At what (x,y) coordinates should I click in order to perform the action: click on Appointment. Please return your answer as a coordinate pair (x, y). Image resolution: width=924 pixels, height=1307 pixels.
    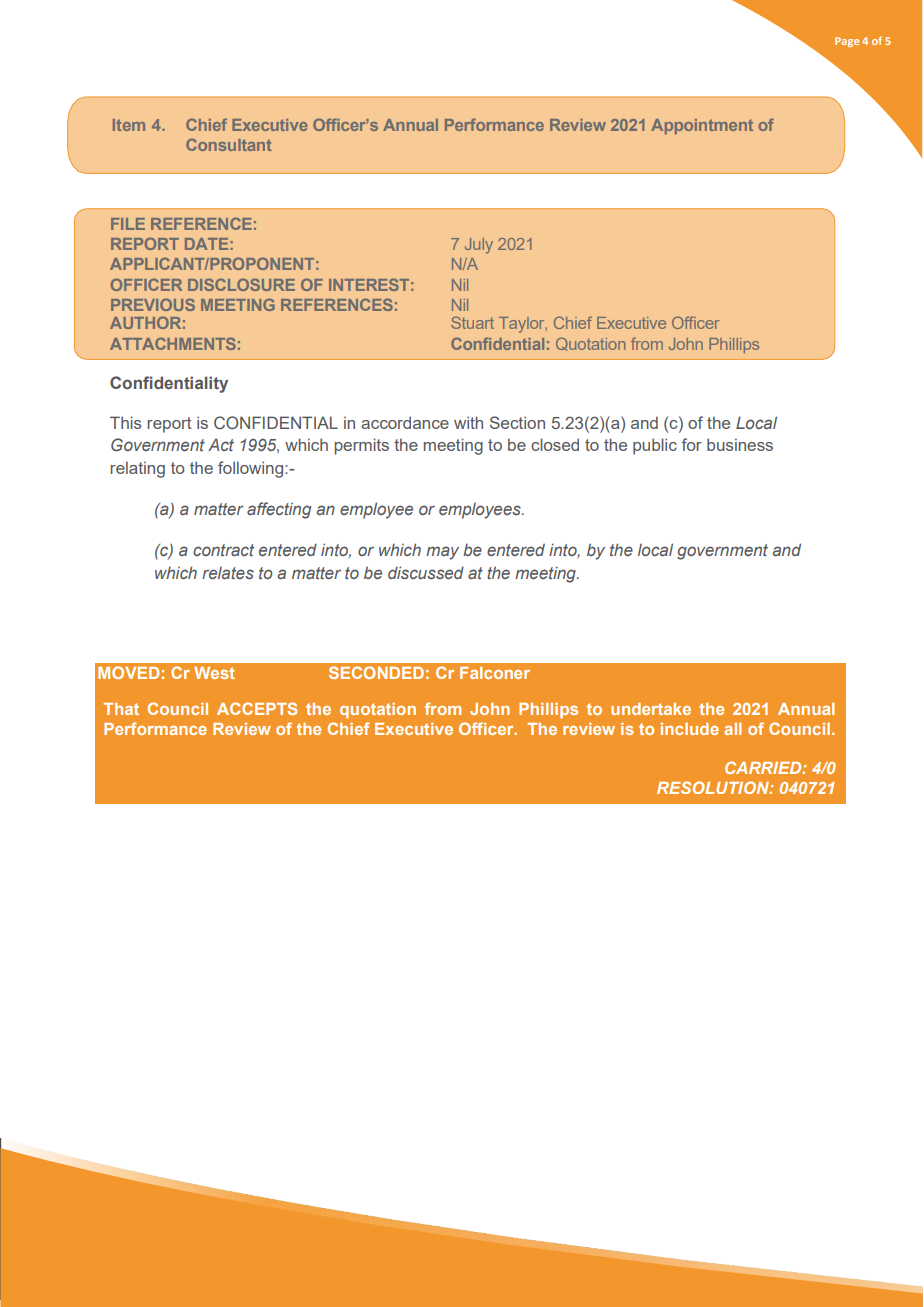
    Looking at the image, I should click on (702, 126).
